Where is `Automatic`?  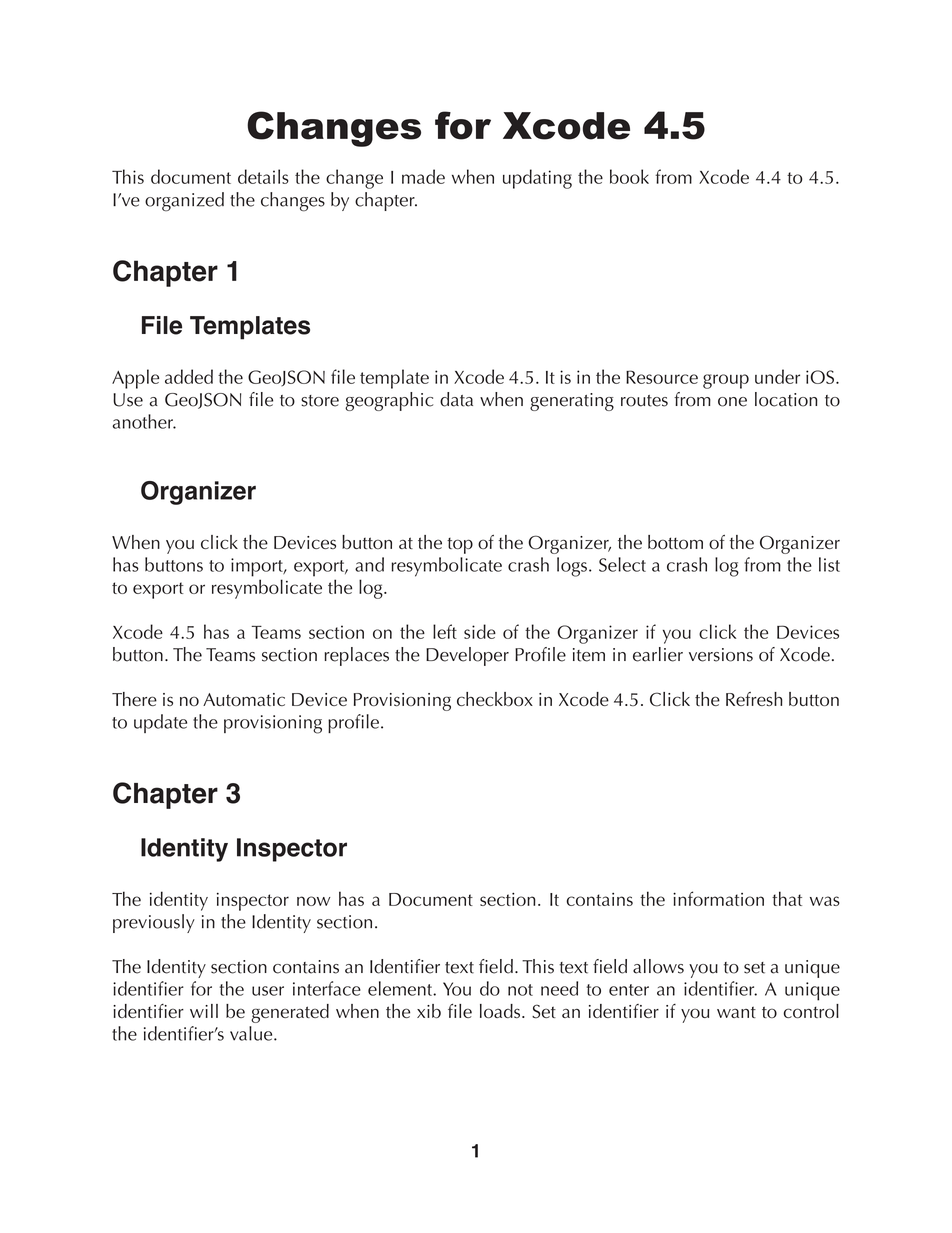
Automatic is located at coordinates (244, 699).
